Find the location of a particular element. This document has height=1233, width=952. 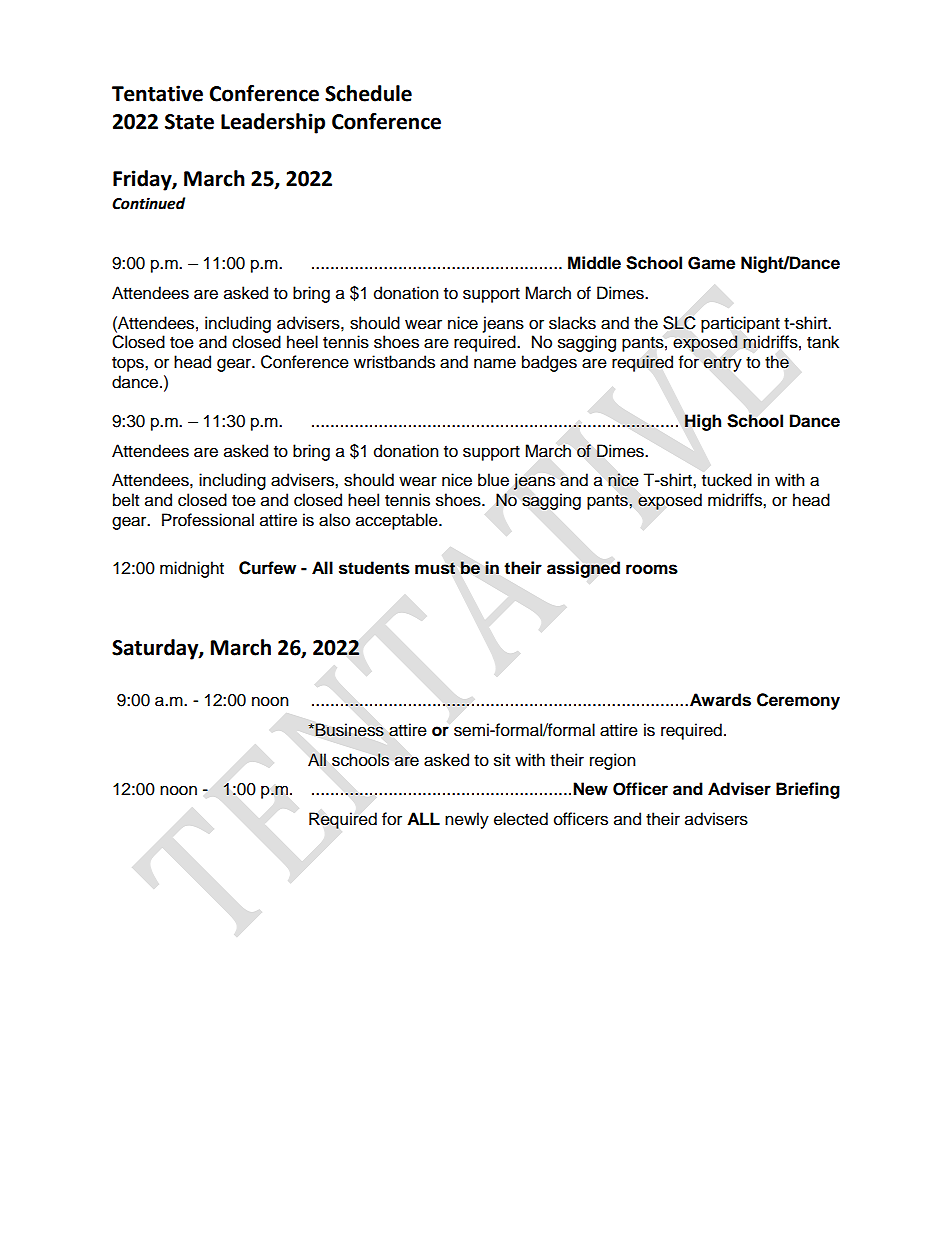

slacks is located at coordinates (572, 323).
